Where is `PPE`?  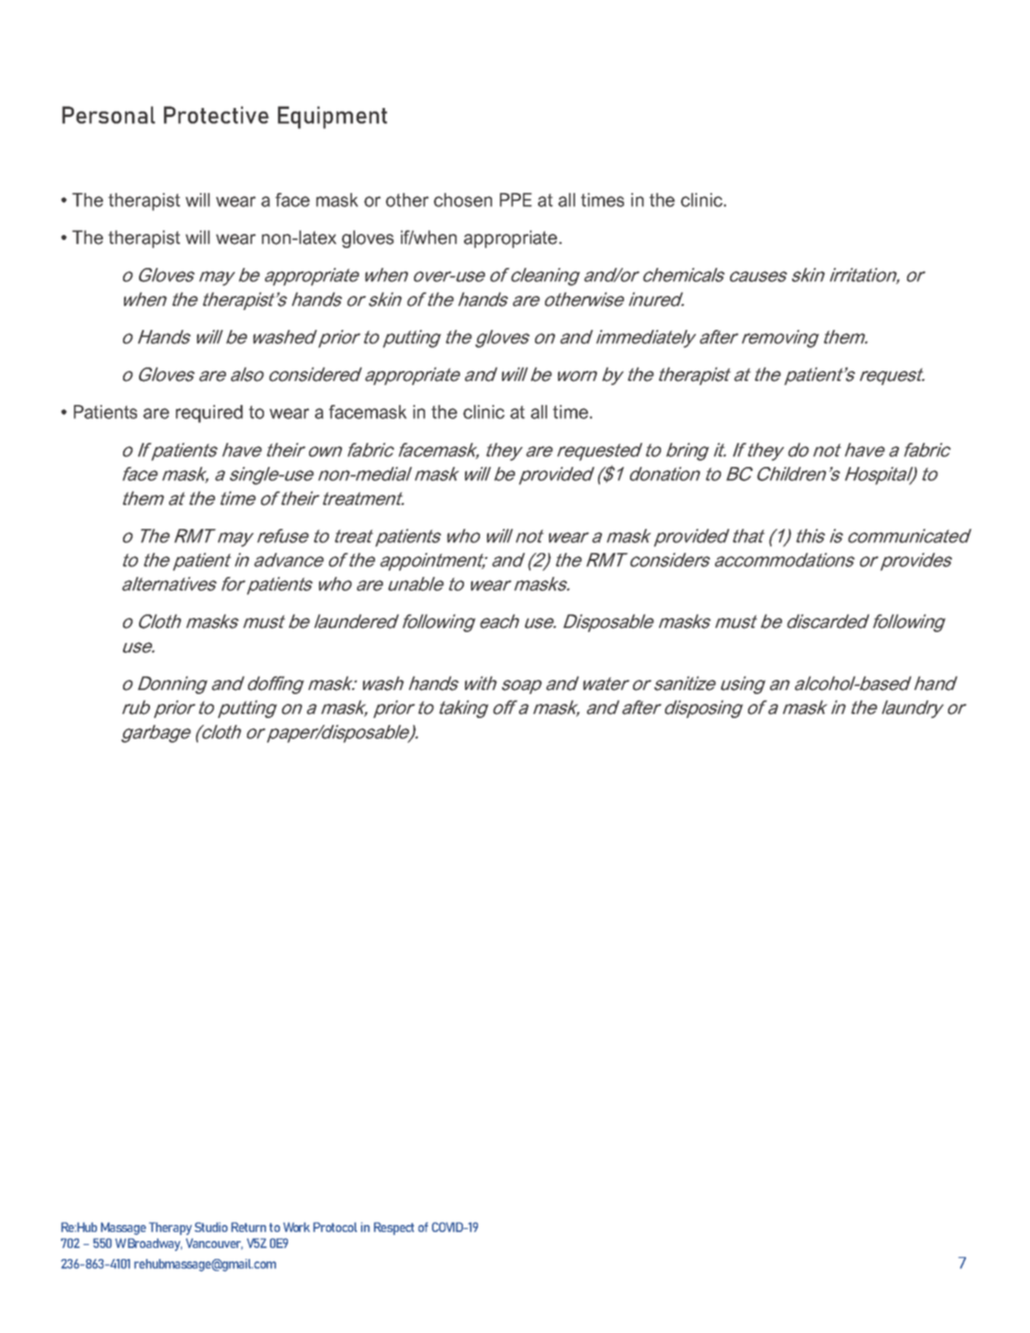
PPE is located at coordinates (516, 200).
